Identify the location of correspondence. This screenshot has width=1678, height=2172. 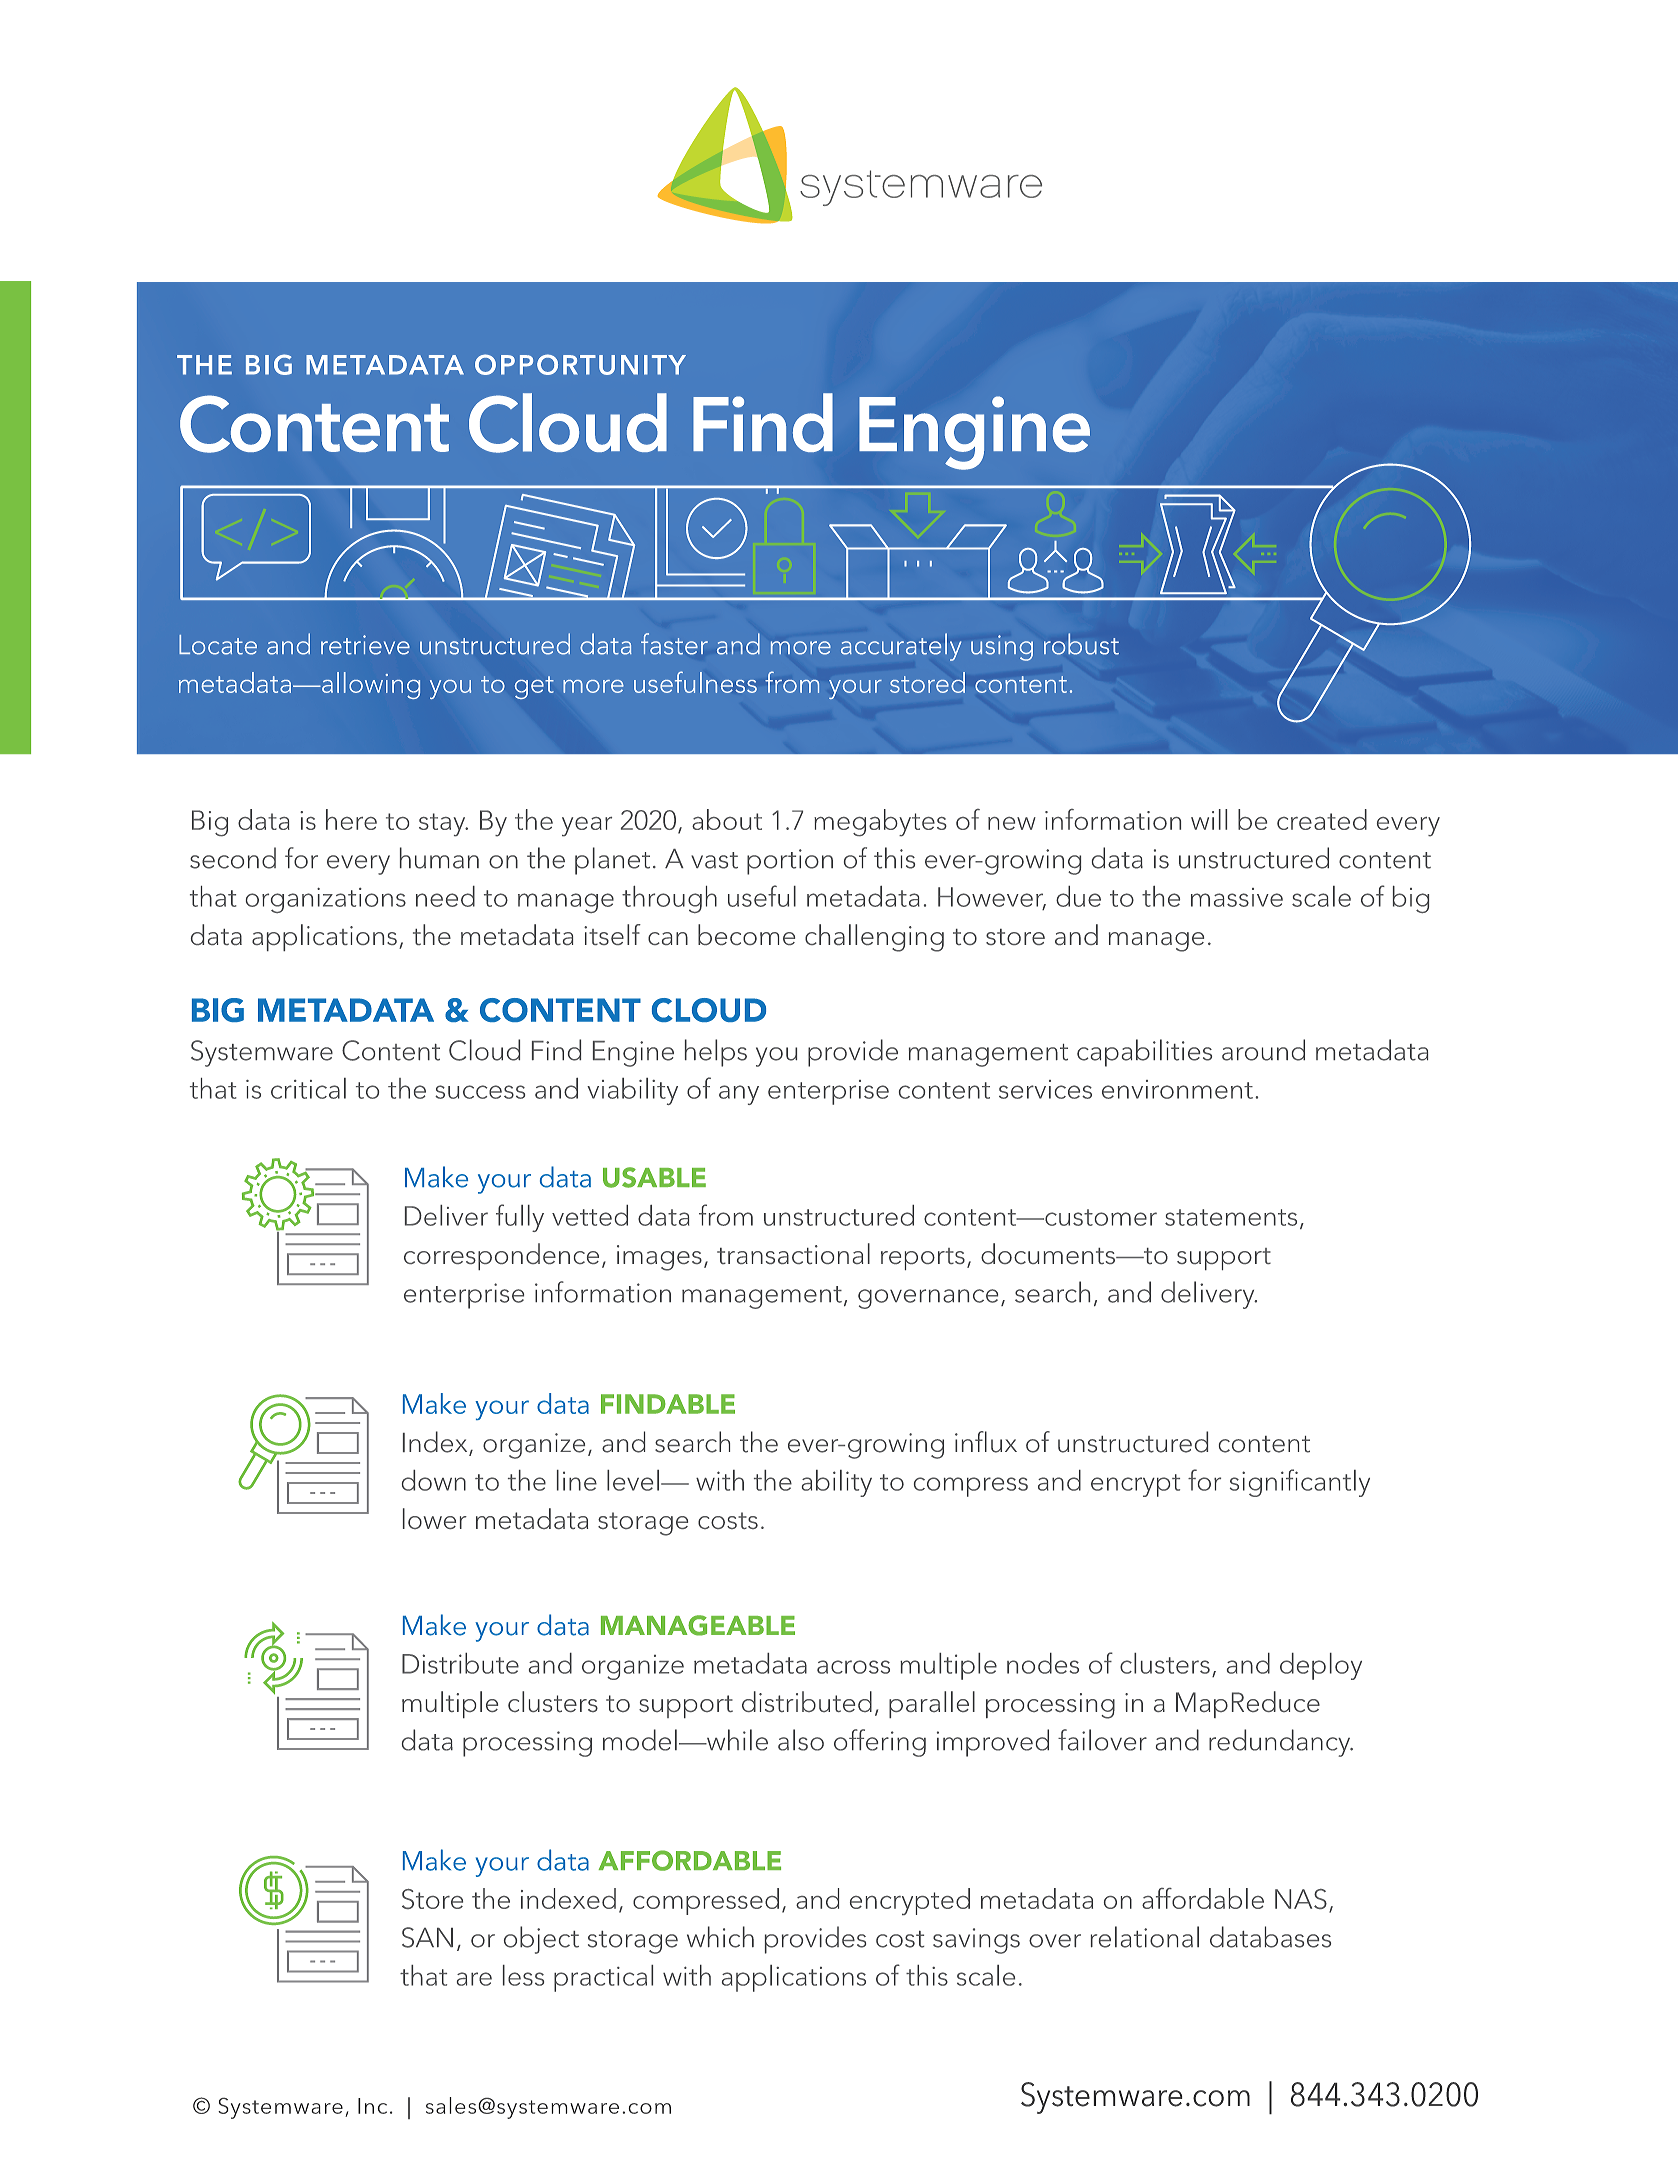
(501, 1256).
